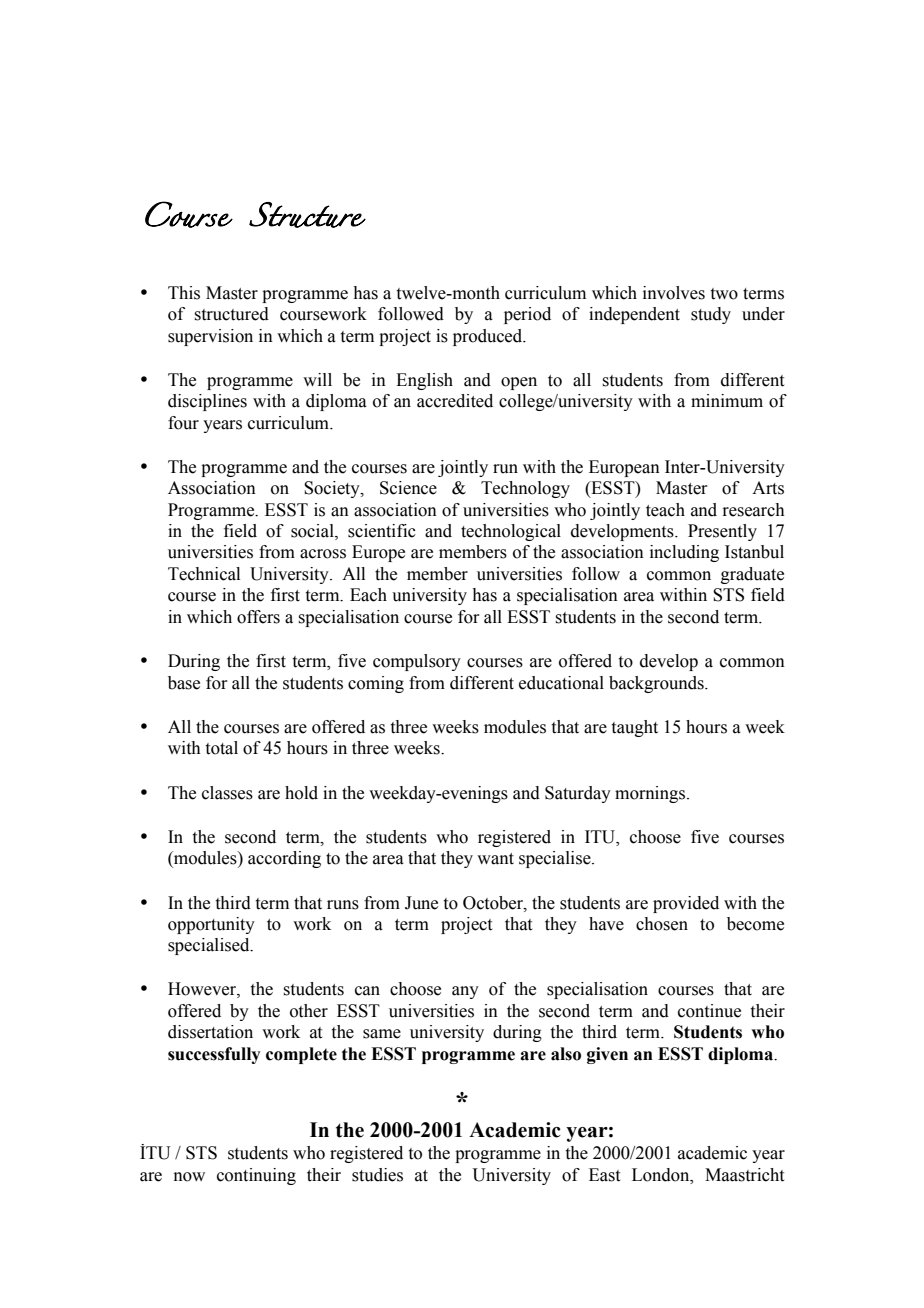 The image size is (924, 1308). What do you see at coordinates (489, 337) in the screenshot?
I see `produced` at bounding box center [489, 337].
